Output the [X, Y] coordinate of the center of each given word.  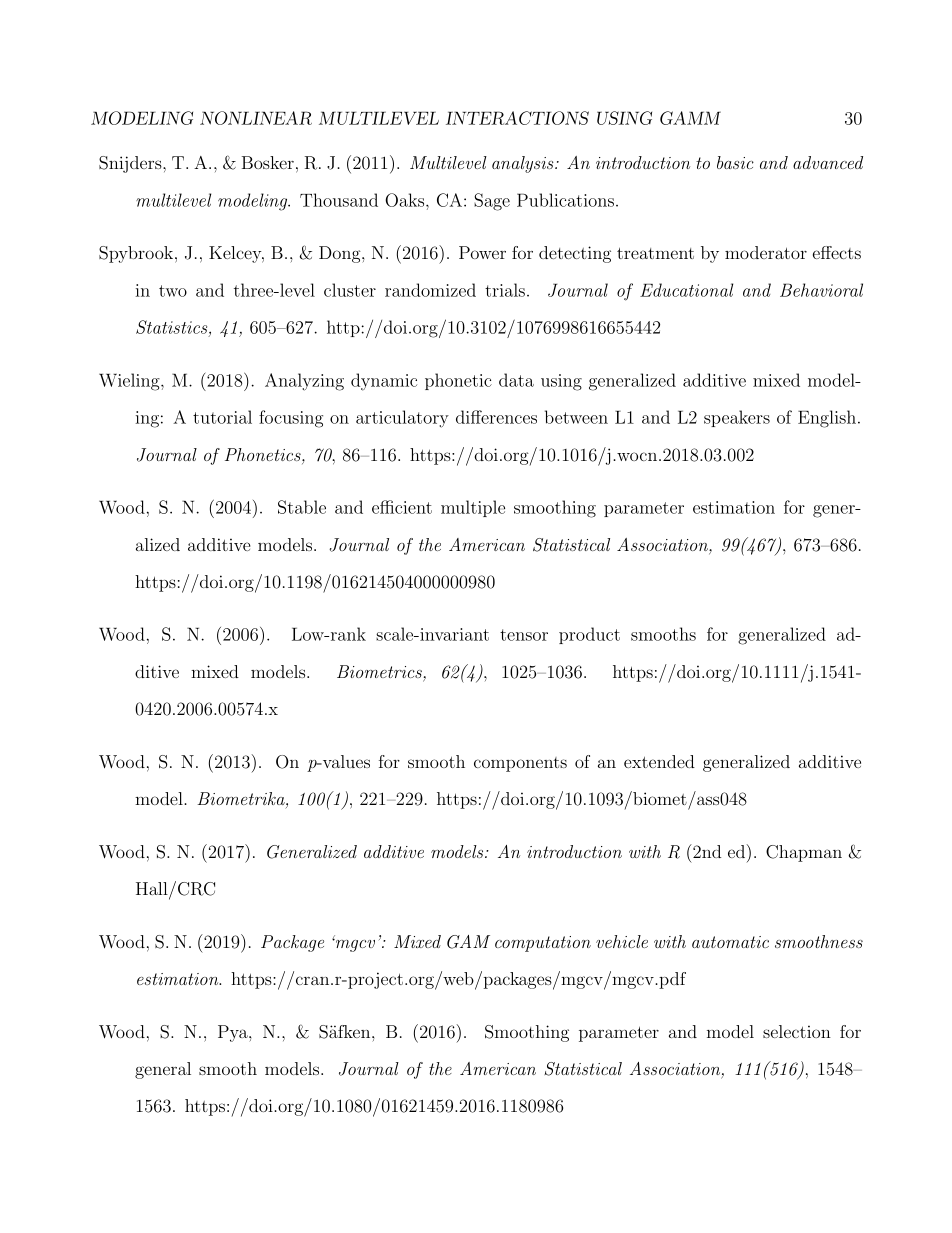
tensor [524, 635]
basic [735, 162]
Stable [302, 507]
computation [543, 944]
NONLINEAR [256, 118]
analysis [524, 164]
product [589, 635]
